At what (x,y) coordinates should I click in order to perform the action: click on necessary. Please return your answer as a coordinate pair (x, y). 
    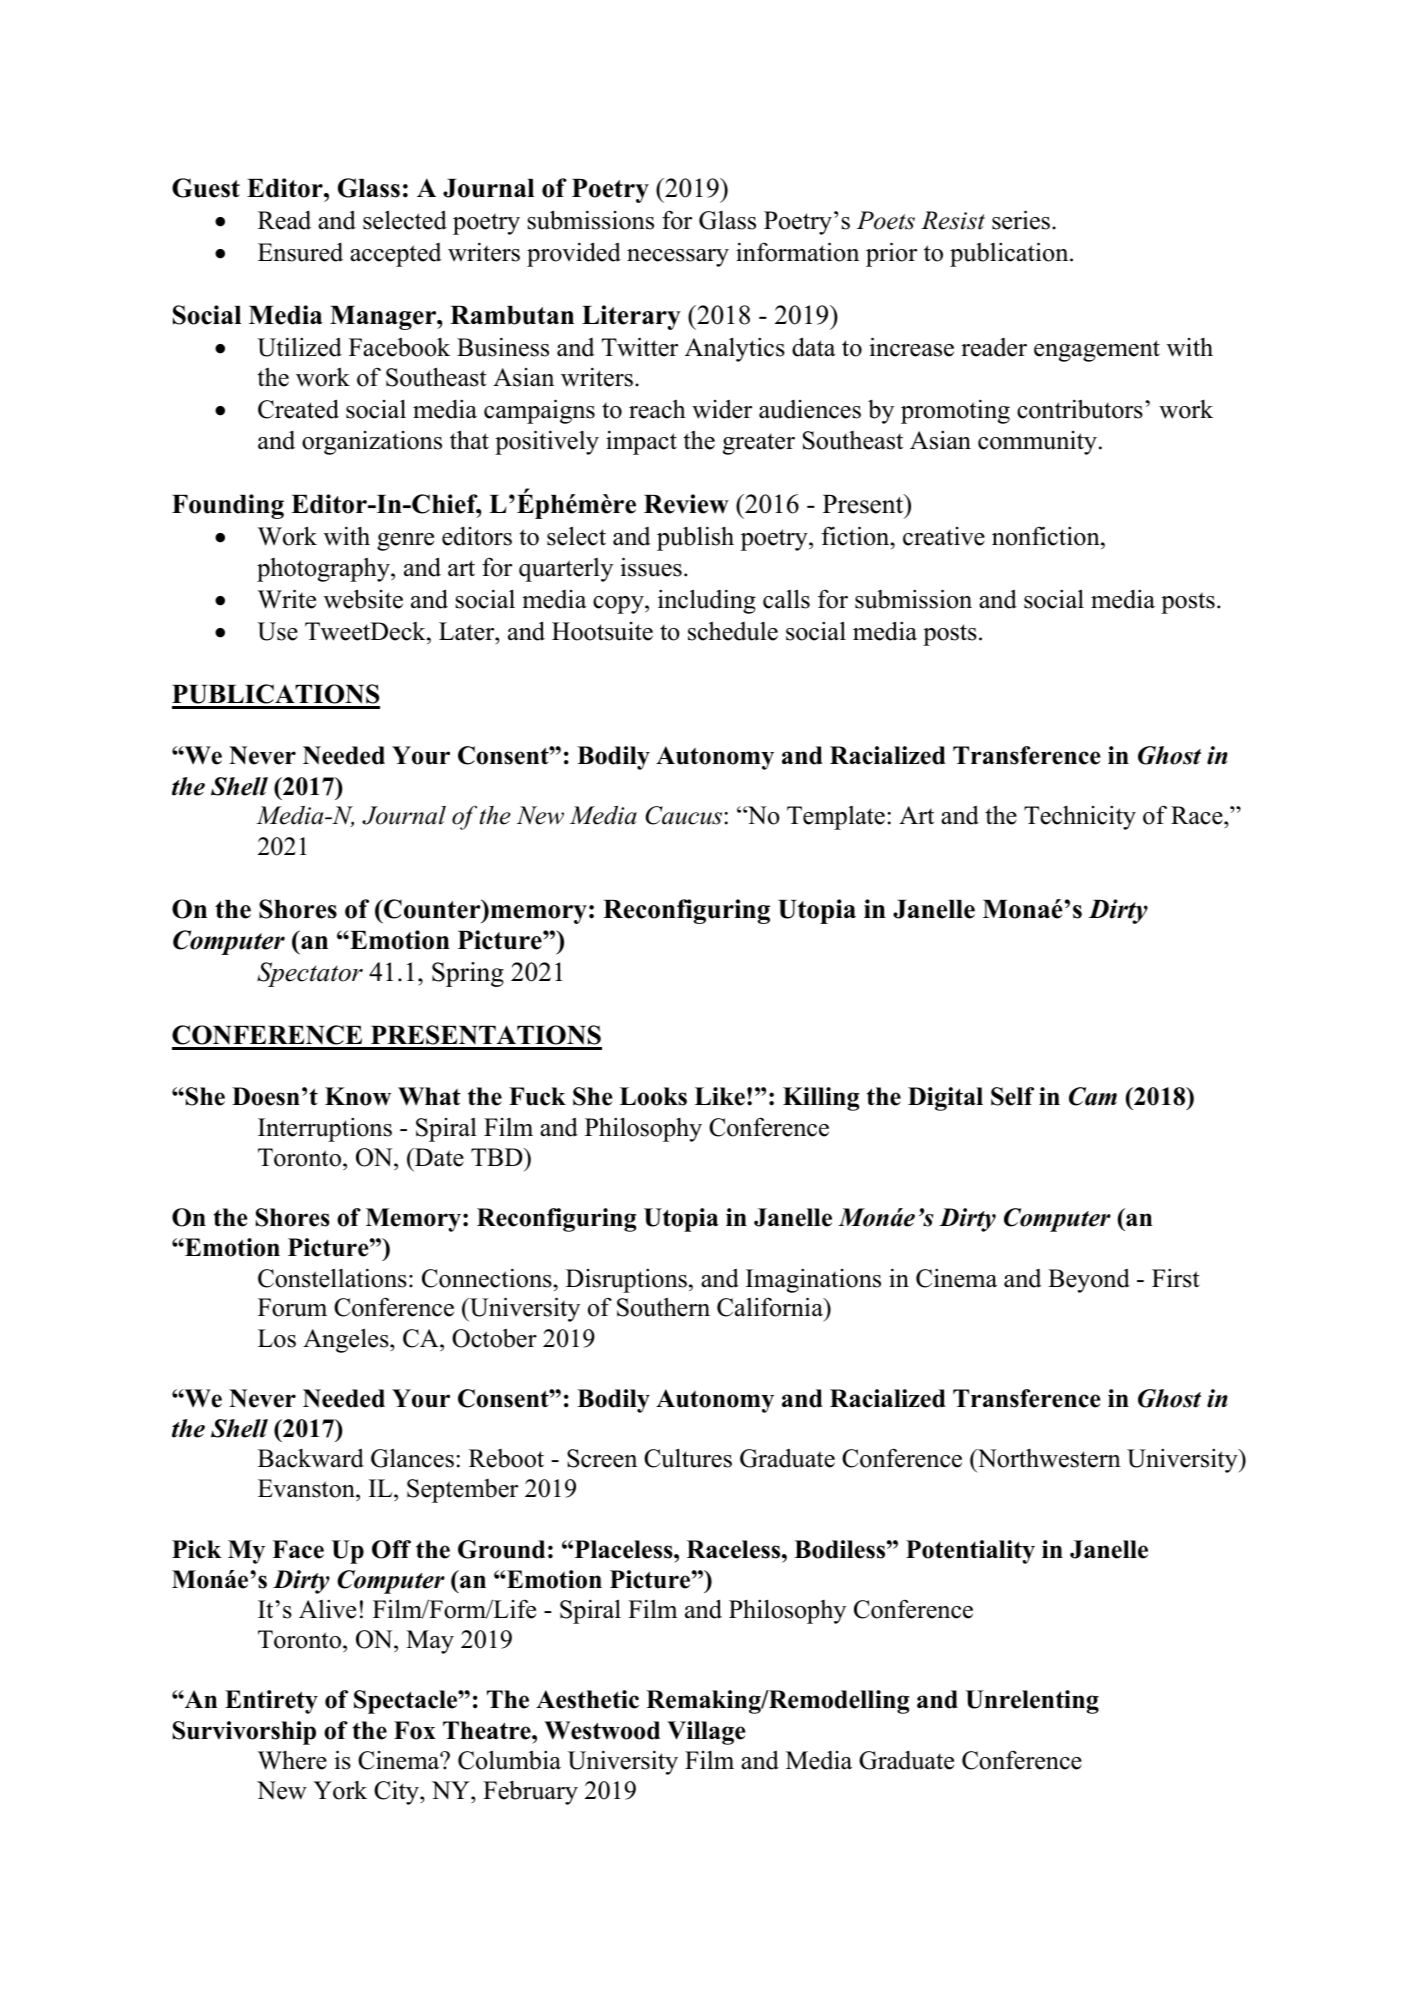
    Looking at the image, I should click on (678, 258).
